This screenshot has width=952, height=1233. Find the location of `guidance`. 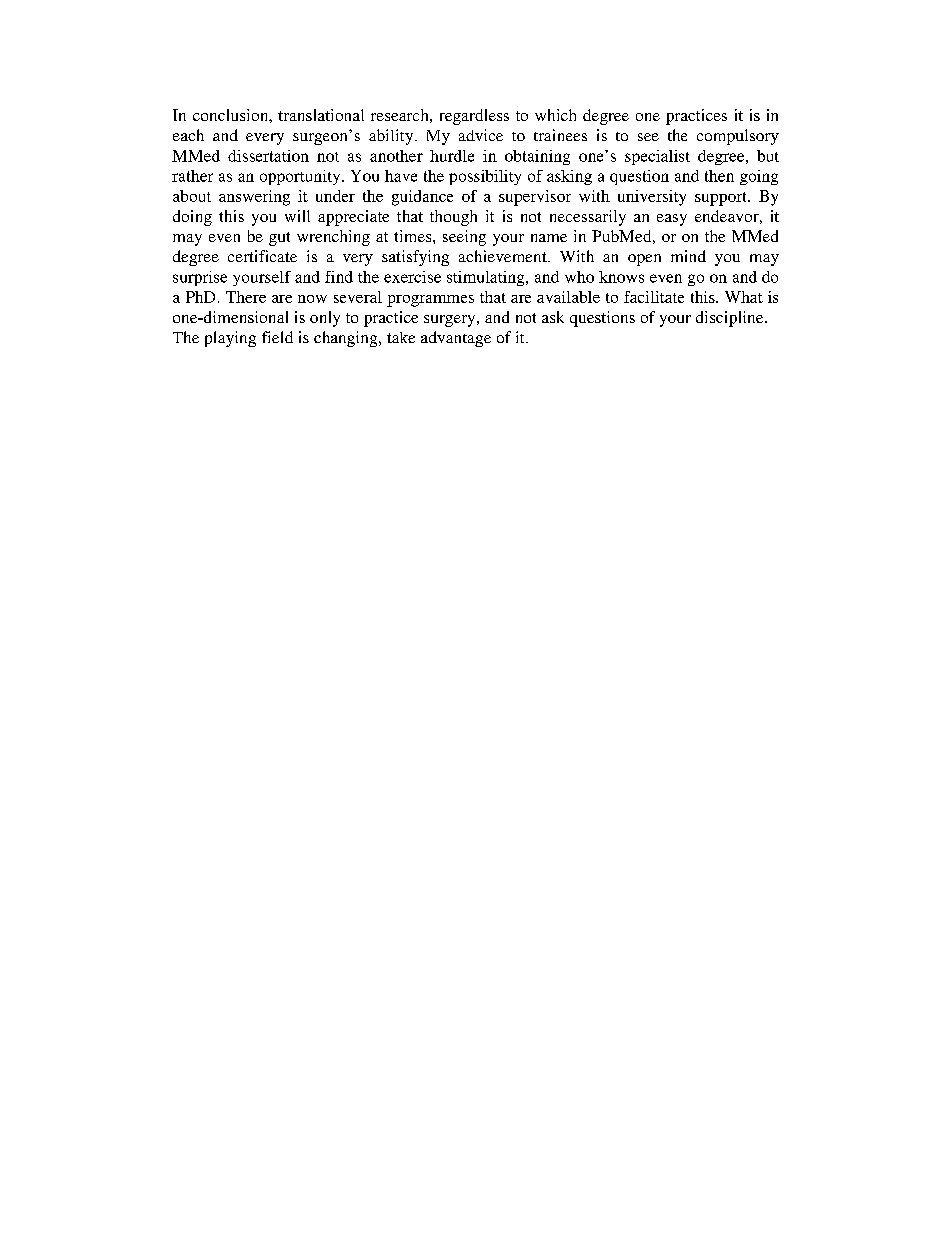

guidance is located at coordinates (422, 198).
